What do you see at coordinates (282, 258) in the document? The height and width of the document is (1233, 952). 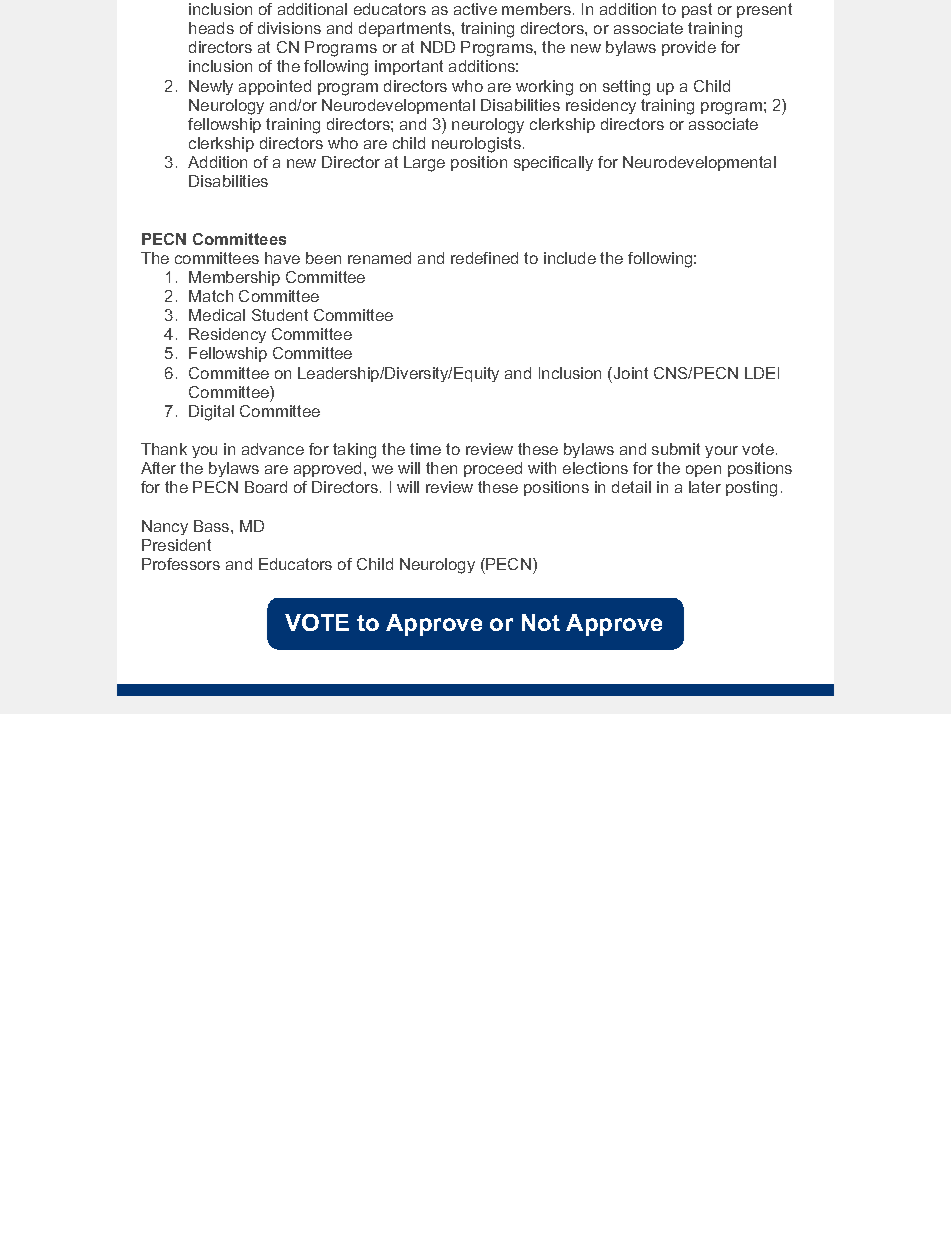 I see `have` at bounding box center [282, 258].
